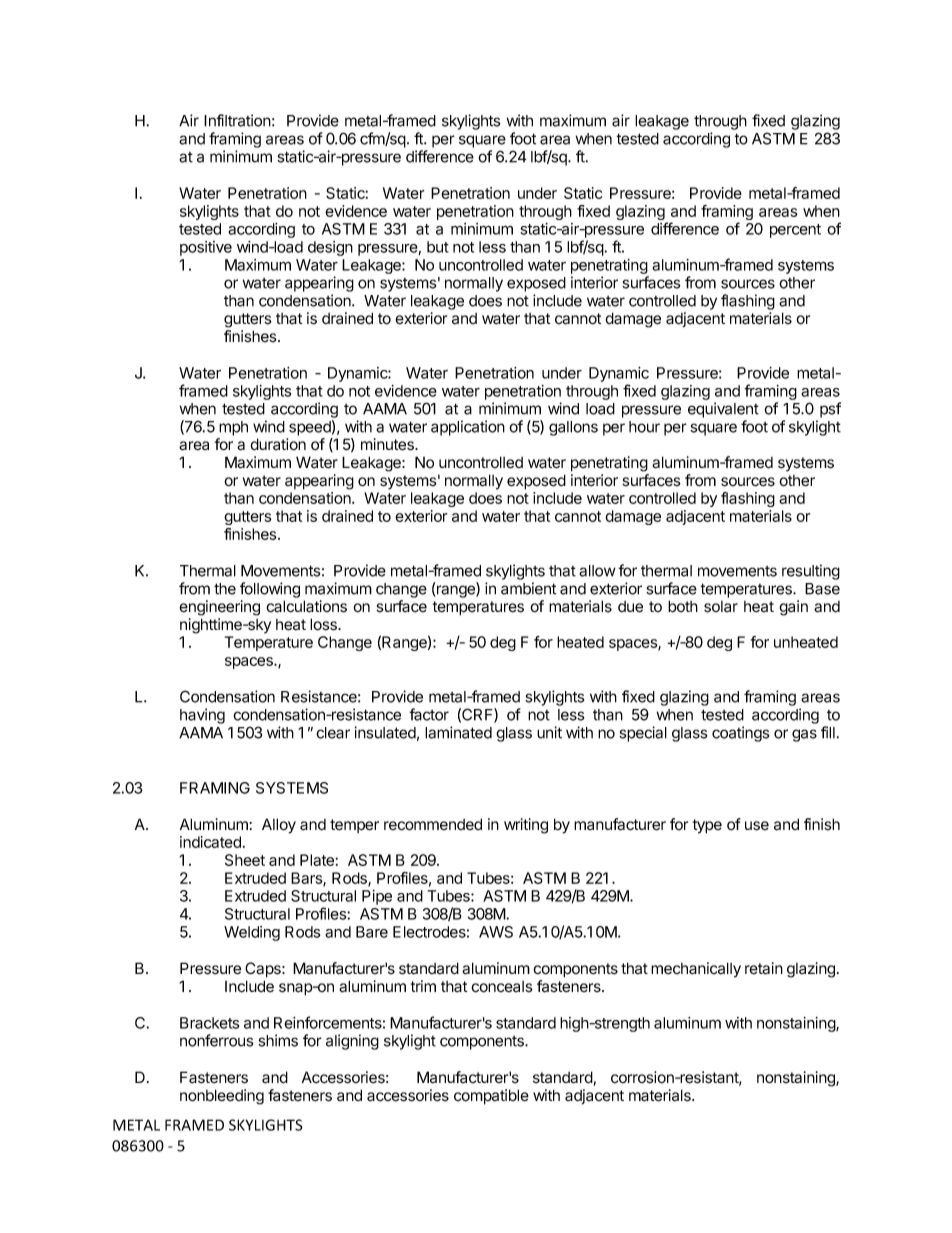 The height and width of the image is (1233, 952). Describe the element at coordinates (245, 860) in the image. I see `Sheet` at that location.
